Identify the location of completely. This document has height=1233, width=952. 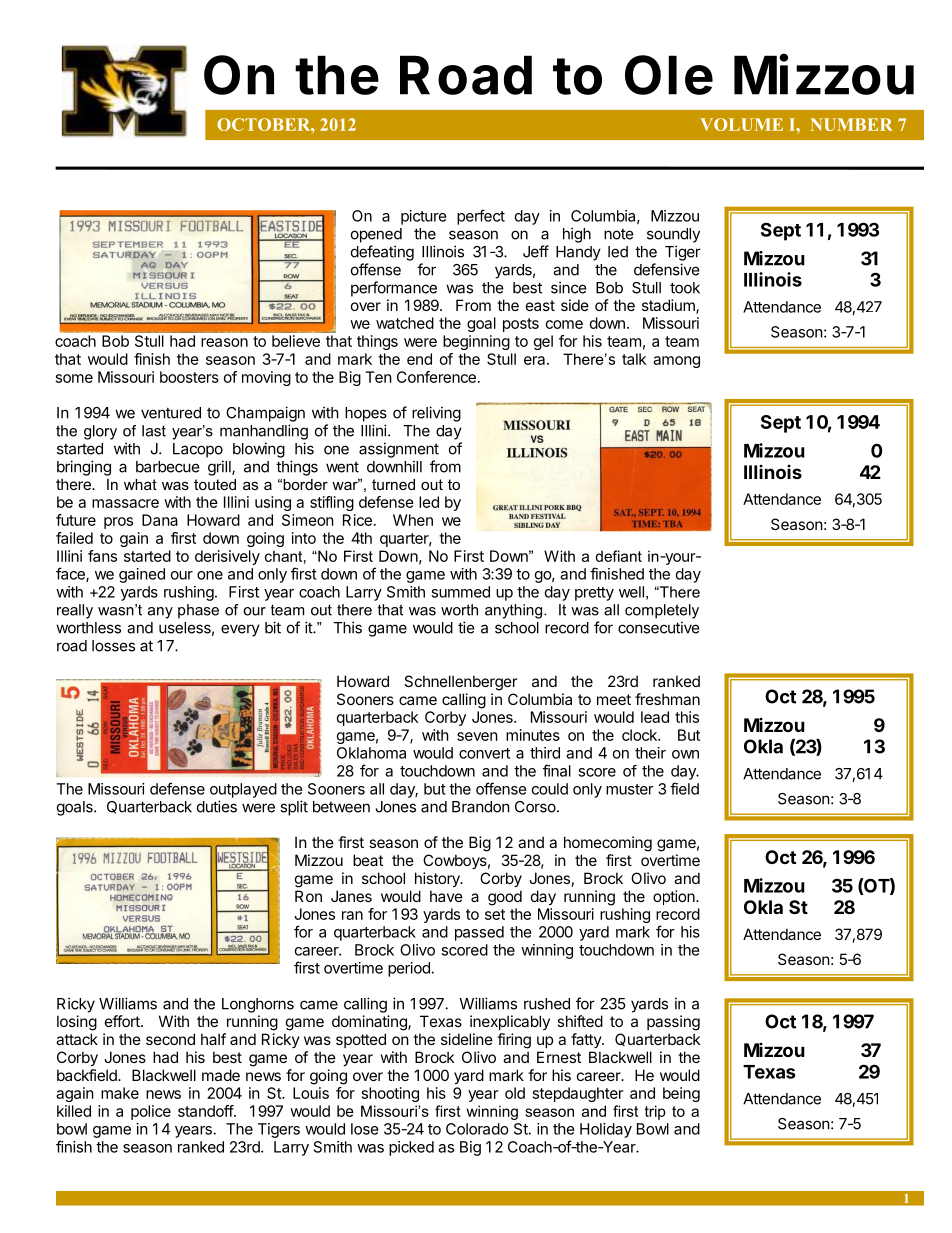
(662, 611).
